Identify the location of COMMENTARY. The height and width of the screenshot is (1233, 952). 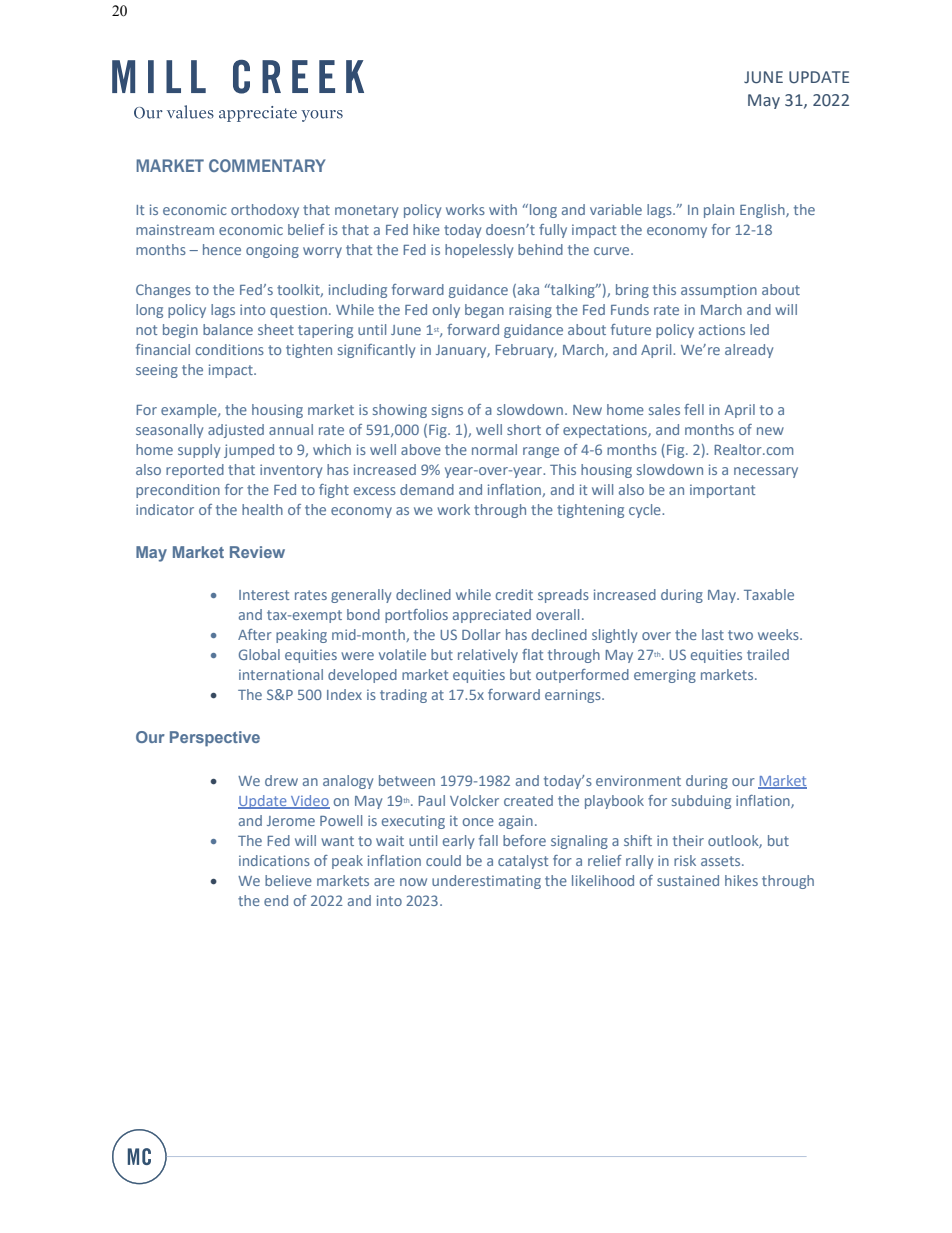
(267, 165).
